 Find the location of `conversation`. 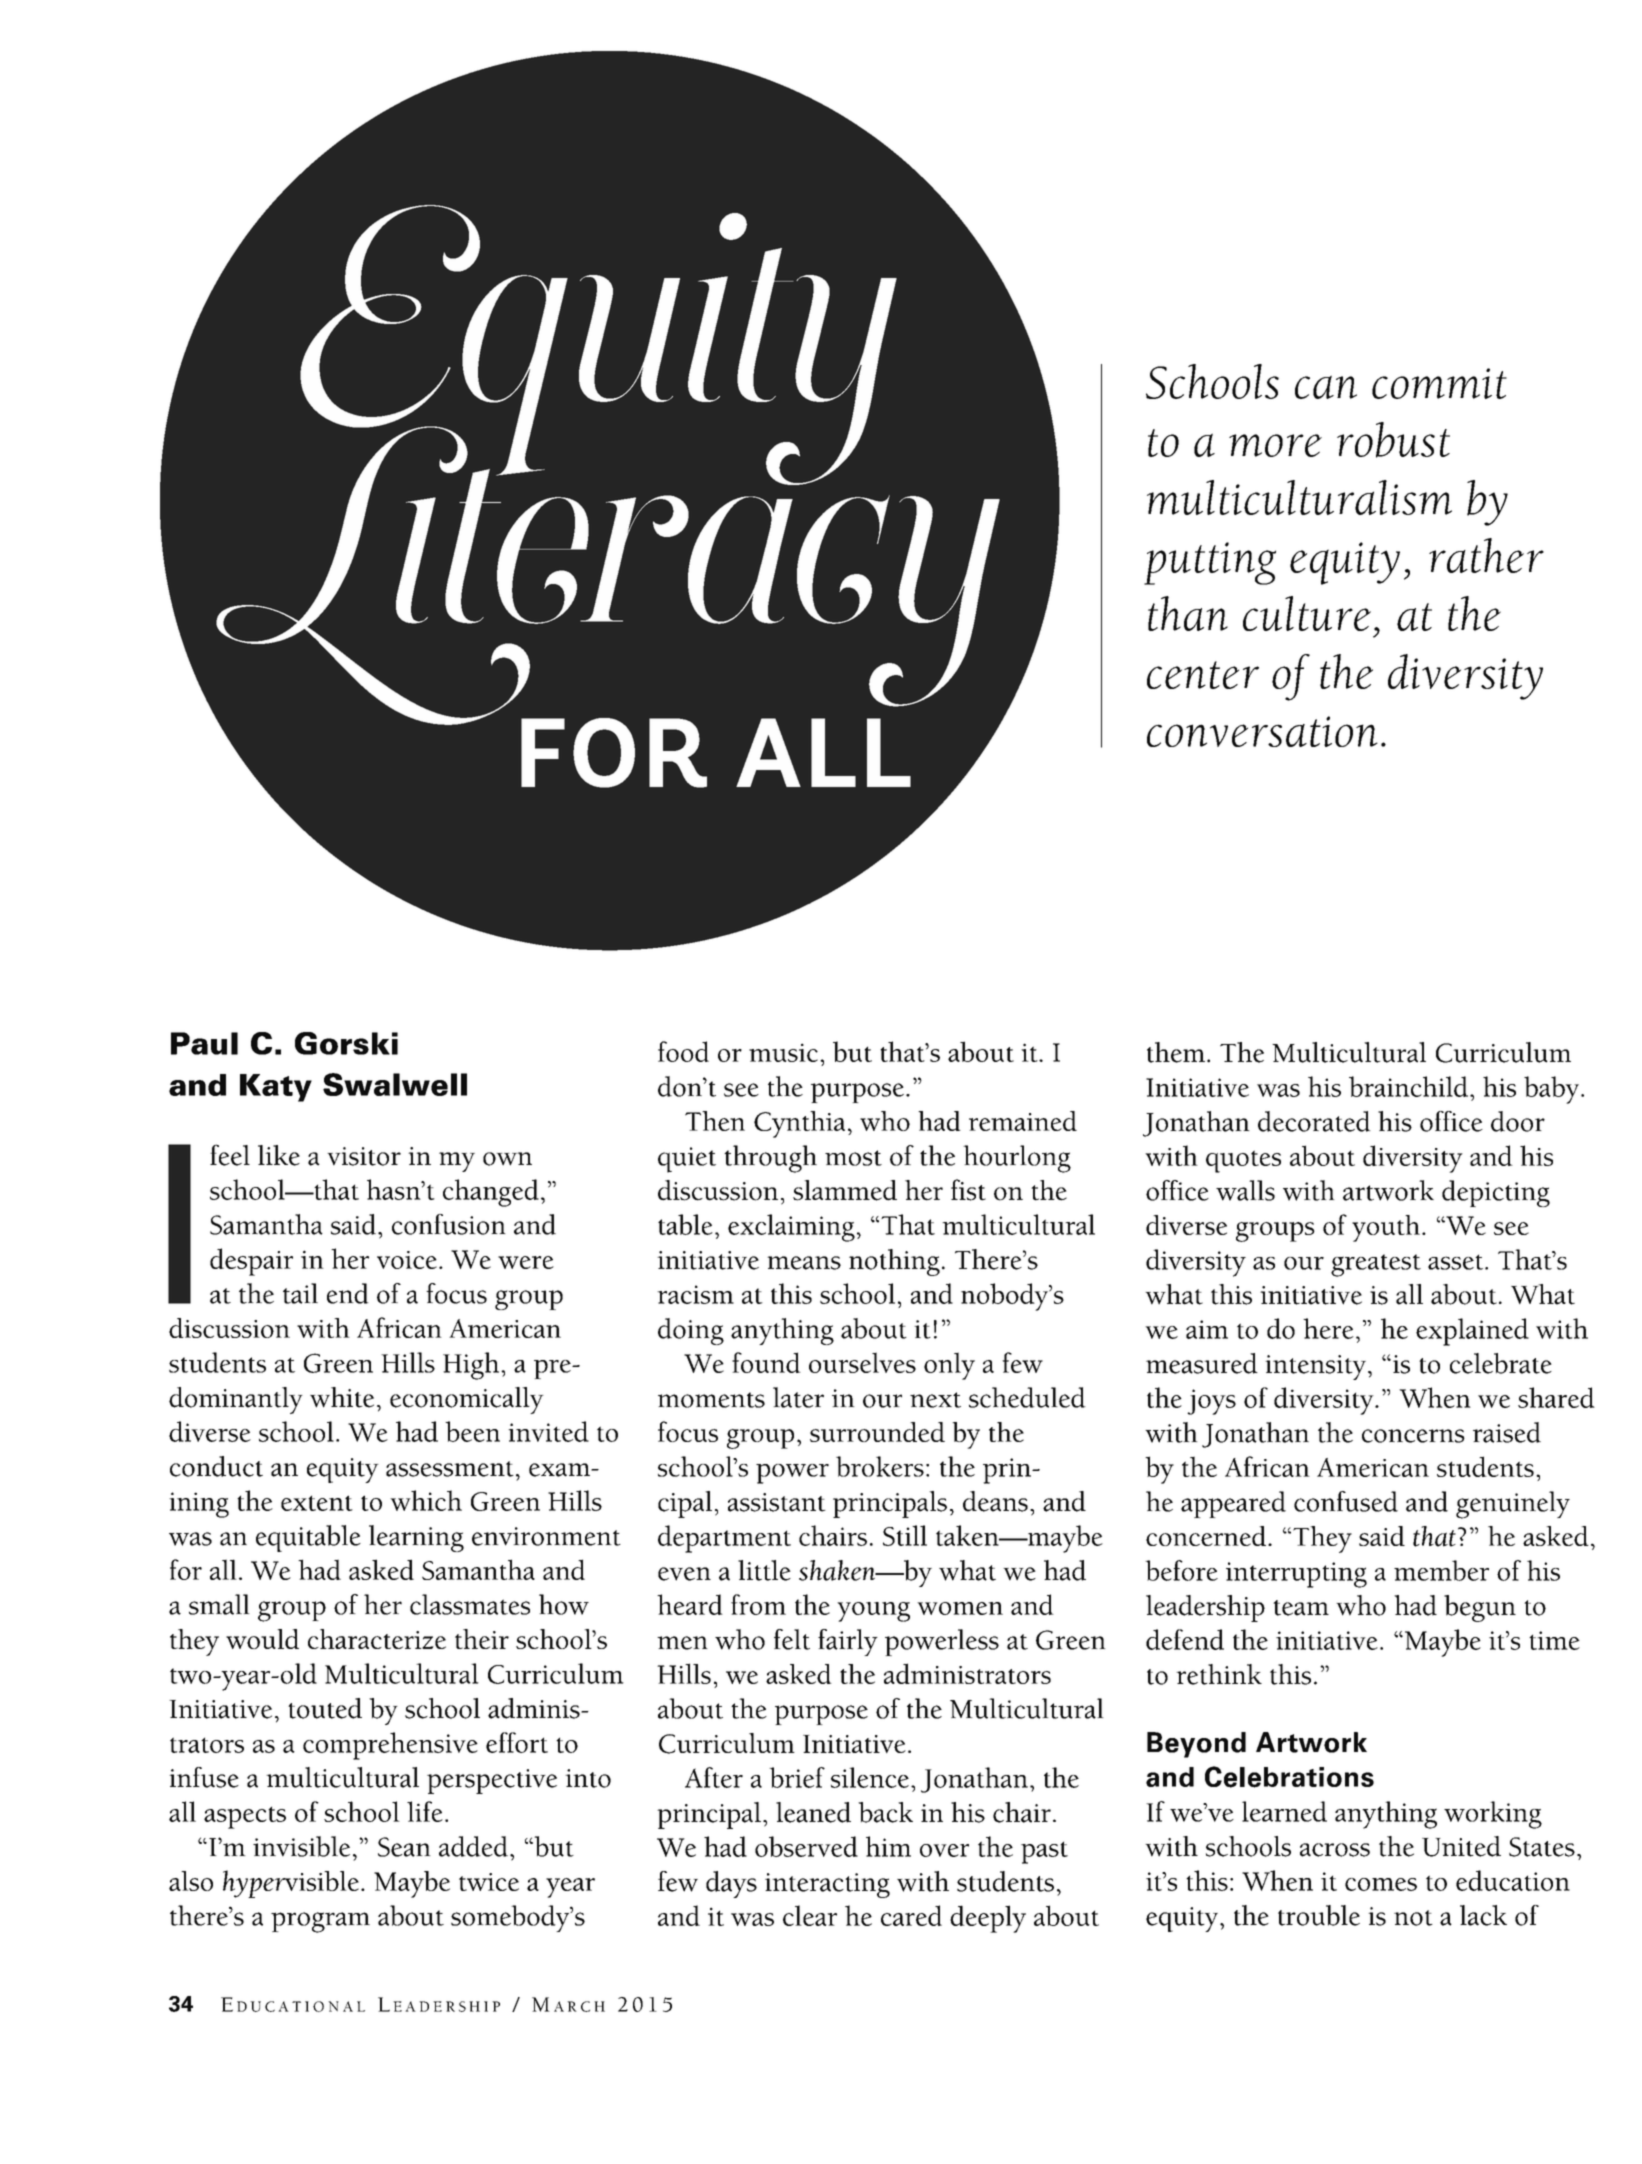

conversation is located at coordinates (1262, 731).
